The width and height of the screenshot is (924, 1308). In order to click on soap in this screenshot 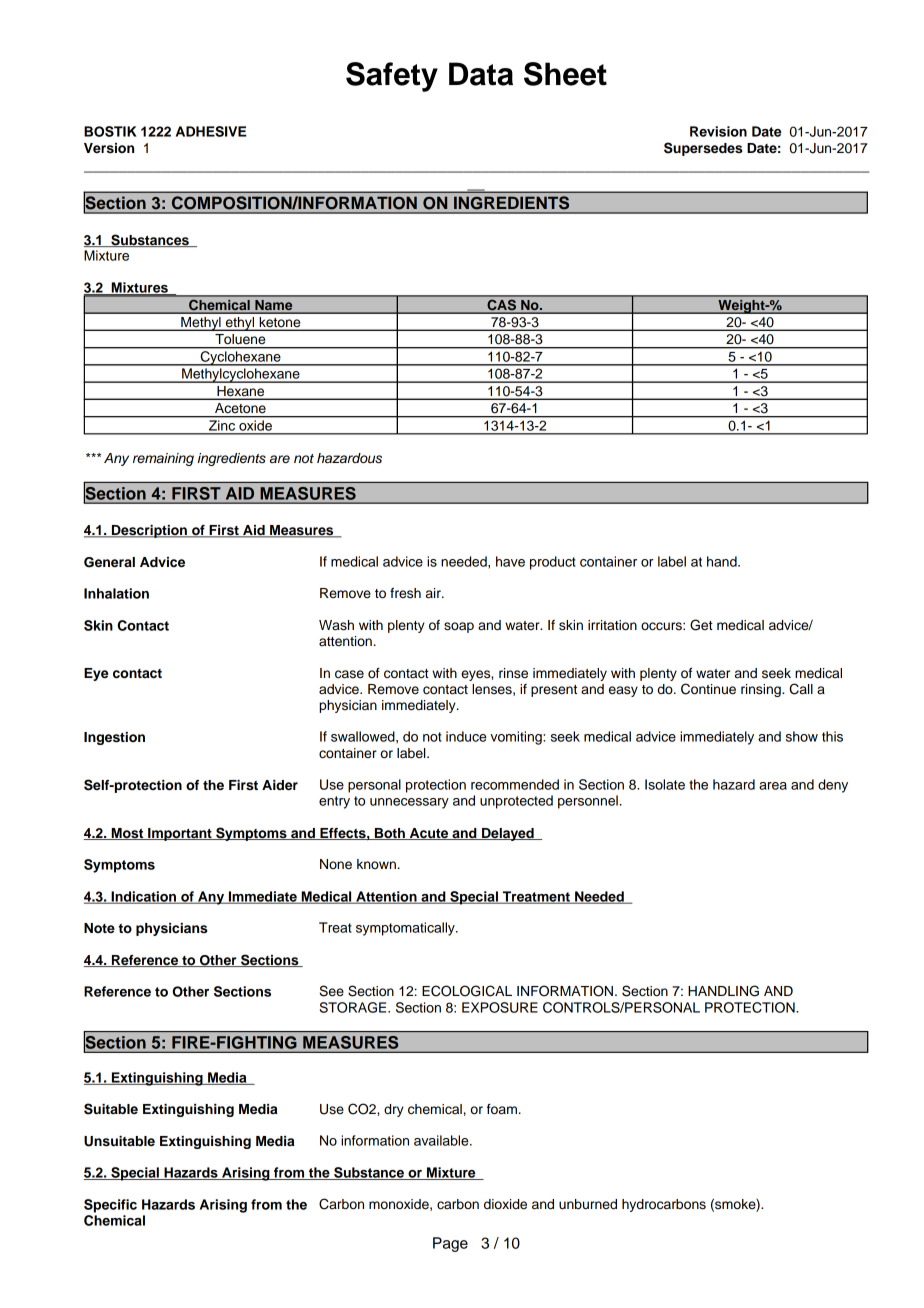, I will do `click(459, 627)`.
